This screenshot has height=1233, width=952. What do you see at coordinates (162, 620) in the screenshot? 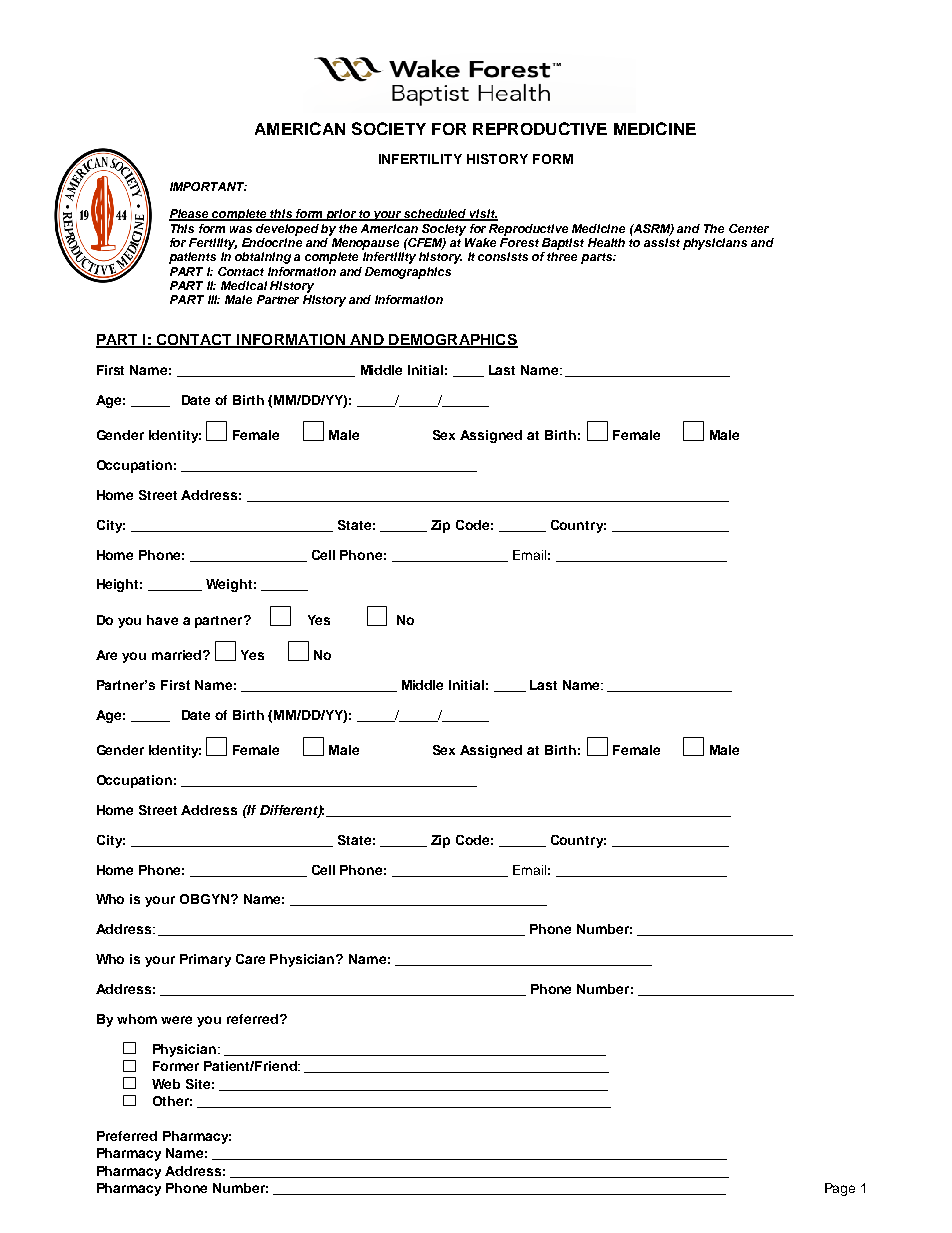
I see `have` at bounding box center [162, 620].
